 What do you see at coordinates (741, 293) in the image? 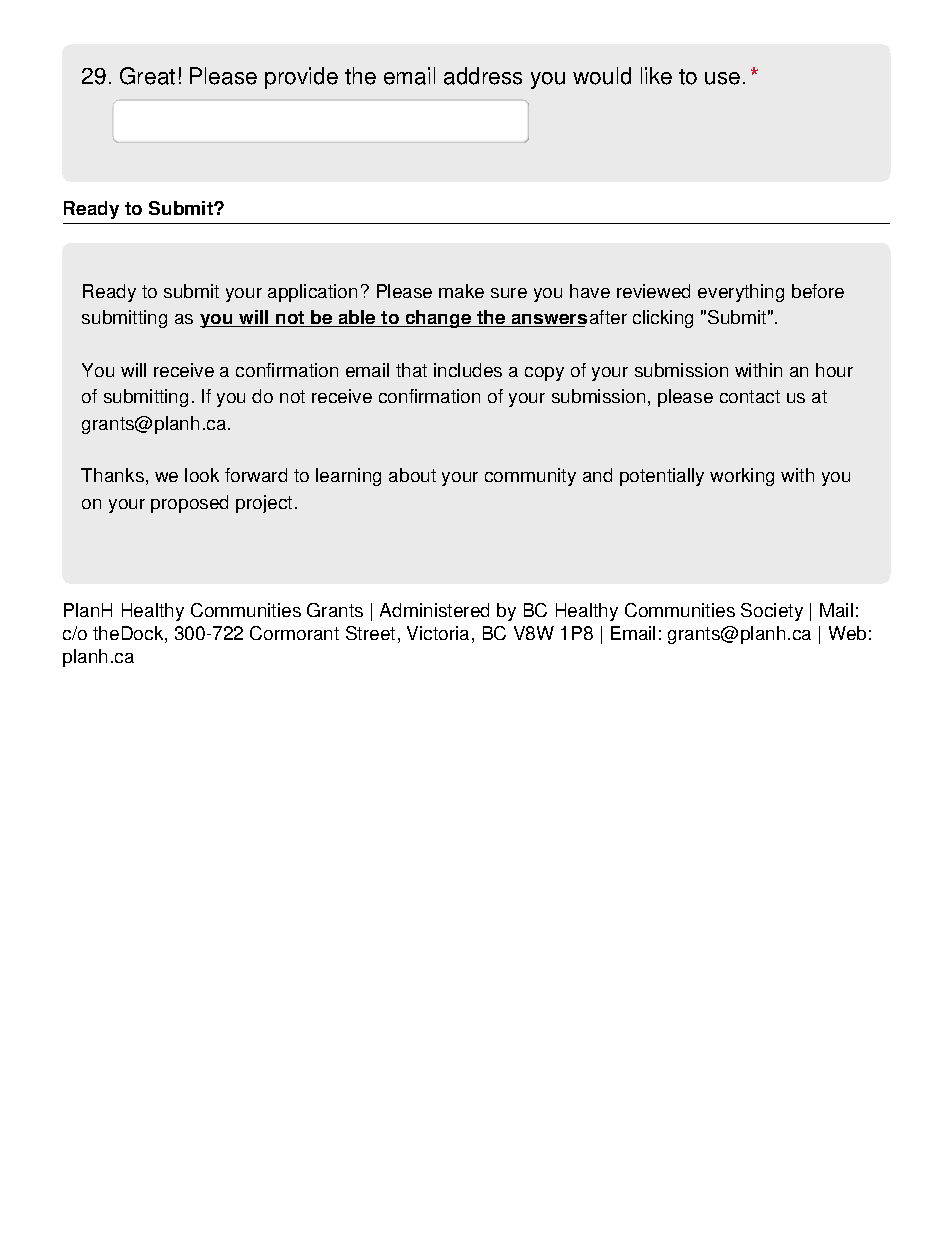
I see `everything` at bounding box center [741, 293].
